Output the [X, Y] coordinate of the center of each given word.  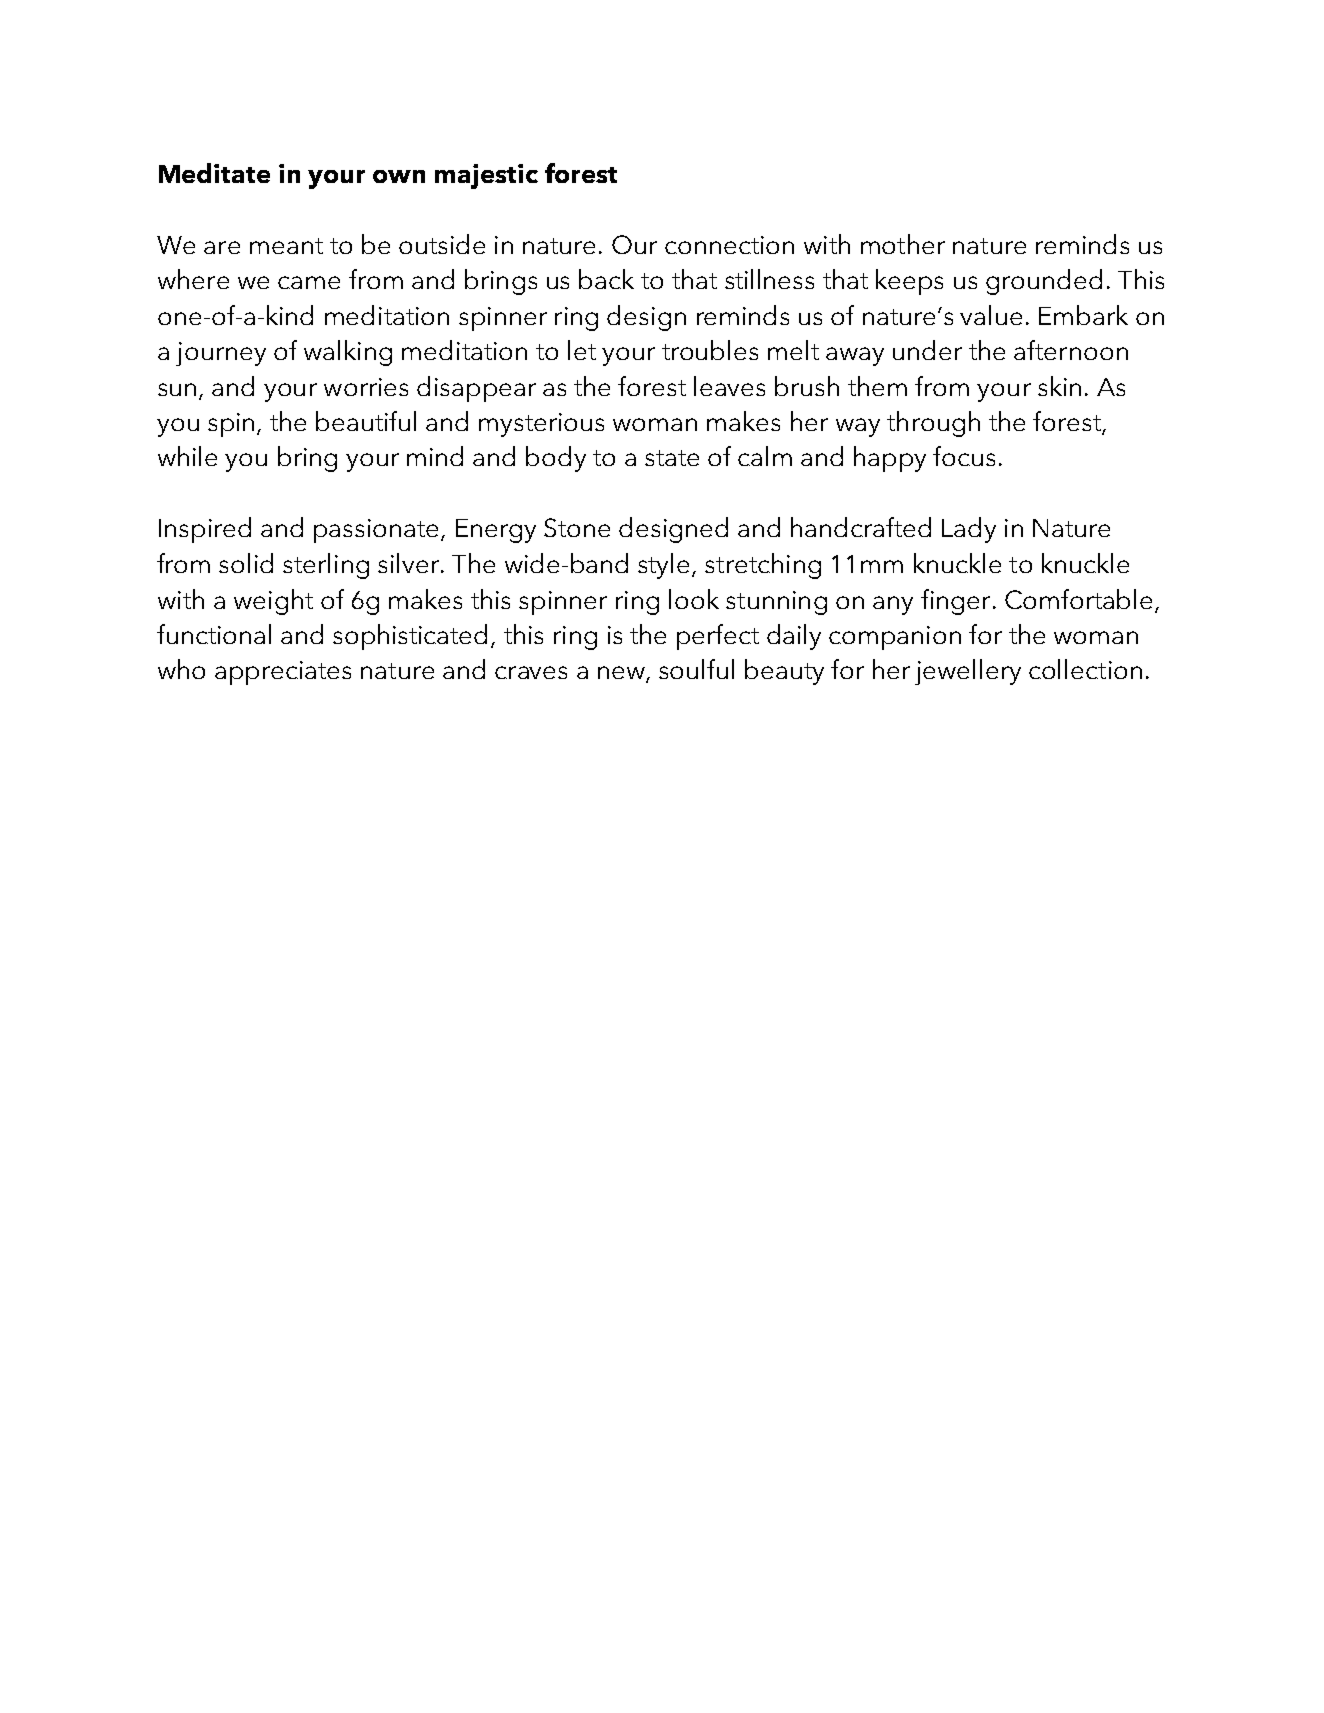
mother [903, 244]
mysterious [541, 425]
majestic [486, 176]
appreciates [283, 673]
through [933, 424]
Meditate [214, 173]
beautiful [366, 421]
